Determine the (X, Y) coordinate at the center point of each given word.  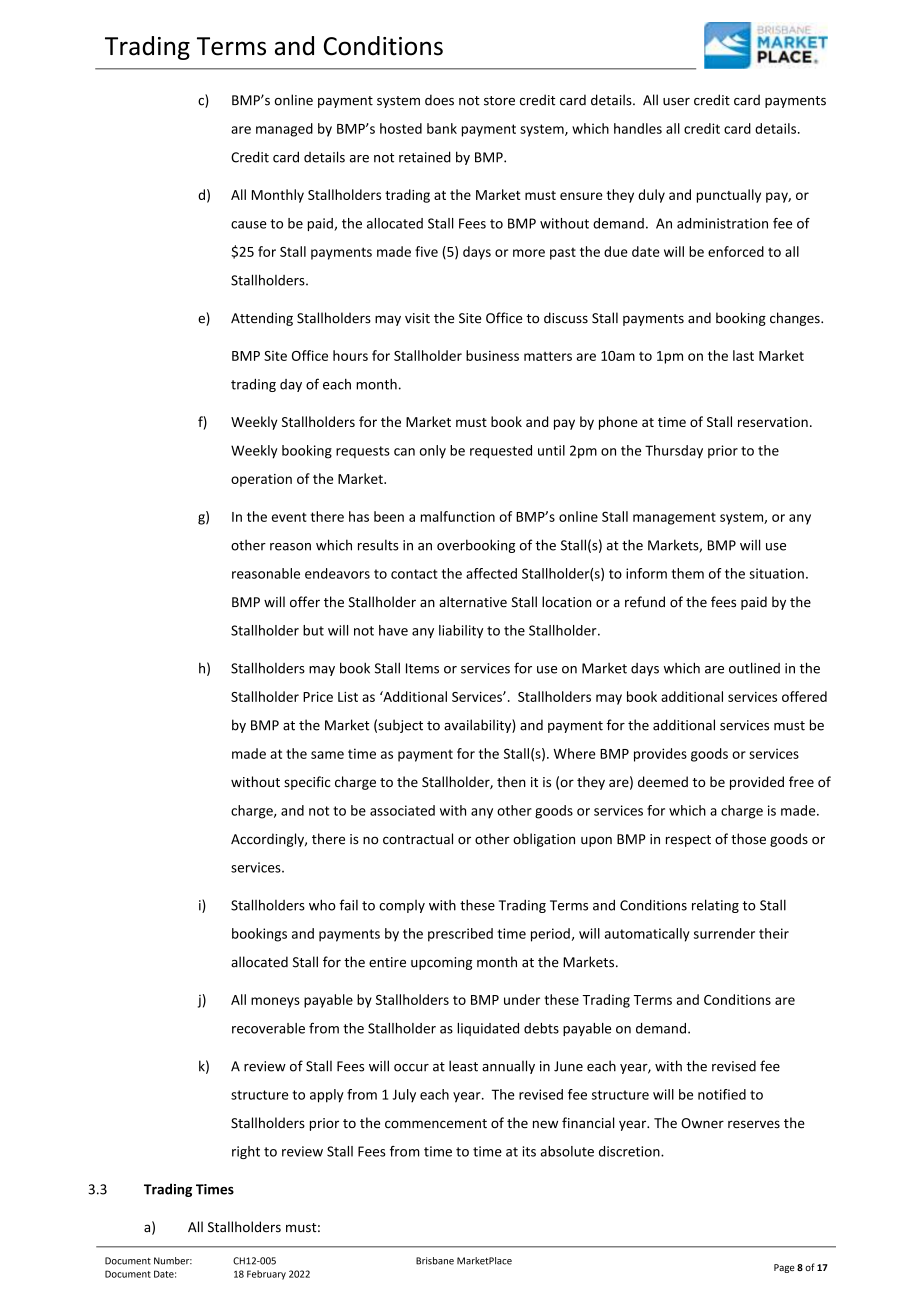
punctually (729, 196)
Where (574, 753)
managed (284, 130)
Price (318, 696)
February (266, 1275)
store (499, 101)
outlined (754, 668)
